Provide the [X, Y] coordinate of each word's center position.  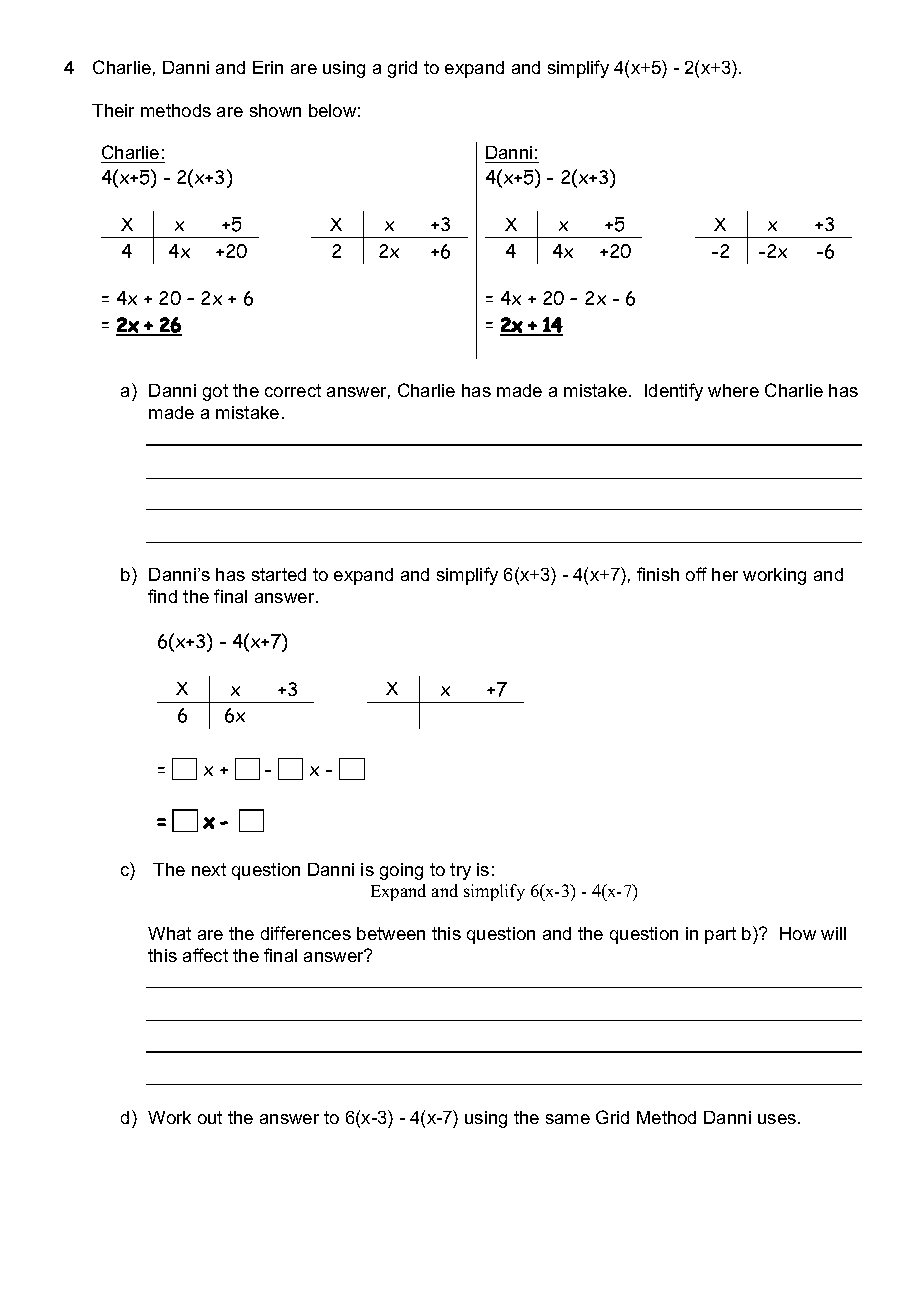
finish [658, 574]
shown [275, 110]
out [210, 1117]
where [733, 390]
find [162, 596]
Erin [268, 67]
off [696, 574]
